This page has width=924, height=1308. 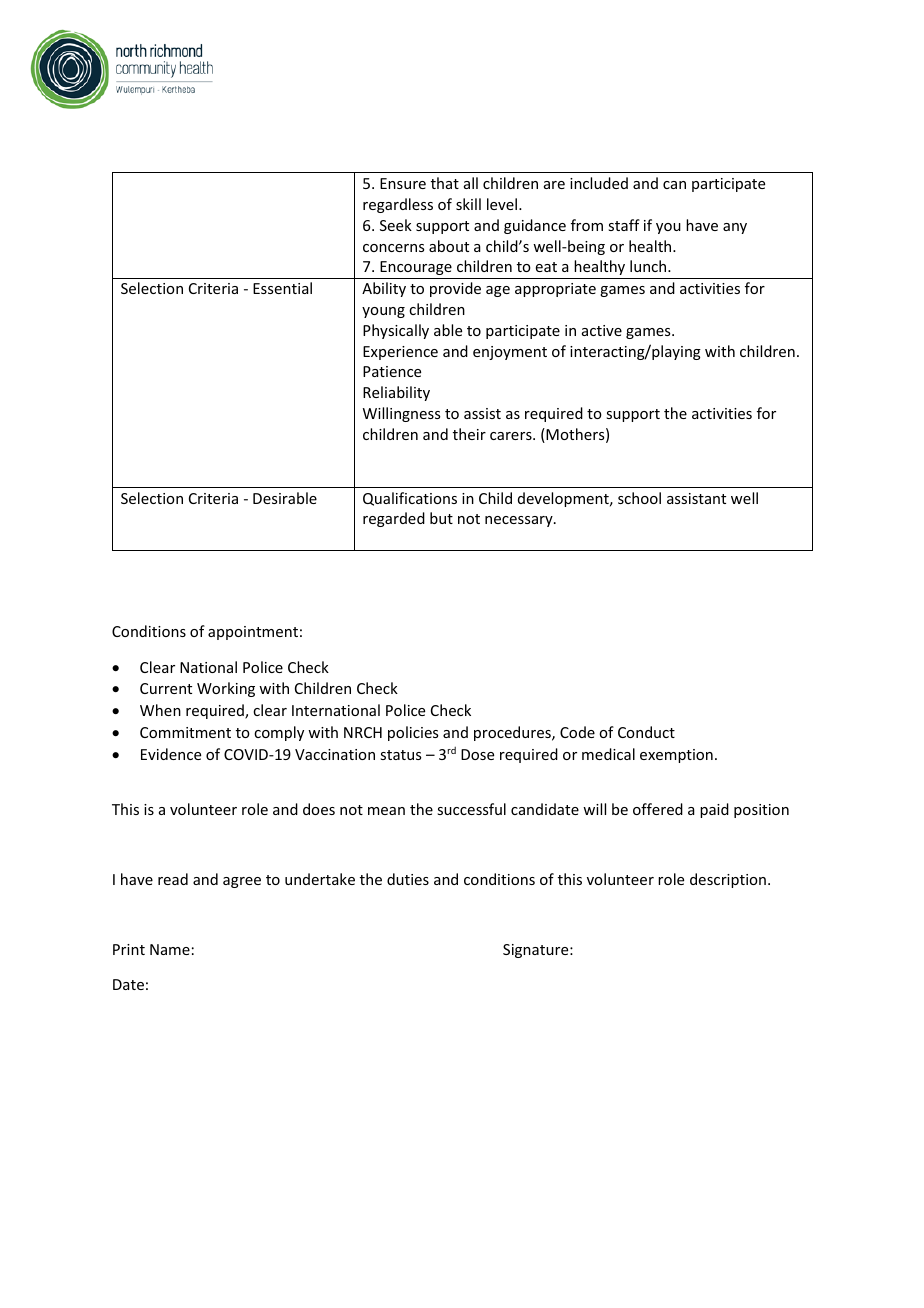 I want to click on Essential, so click(x=282, y=288).
